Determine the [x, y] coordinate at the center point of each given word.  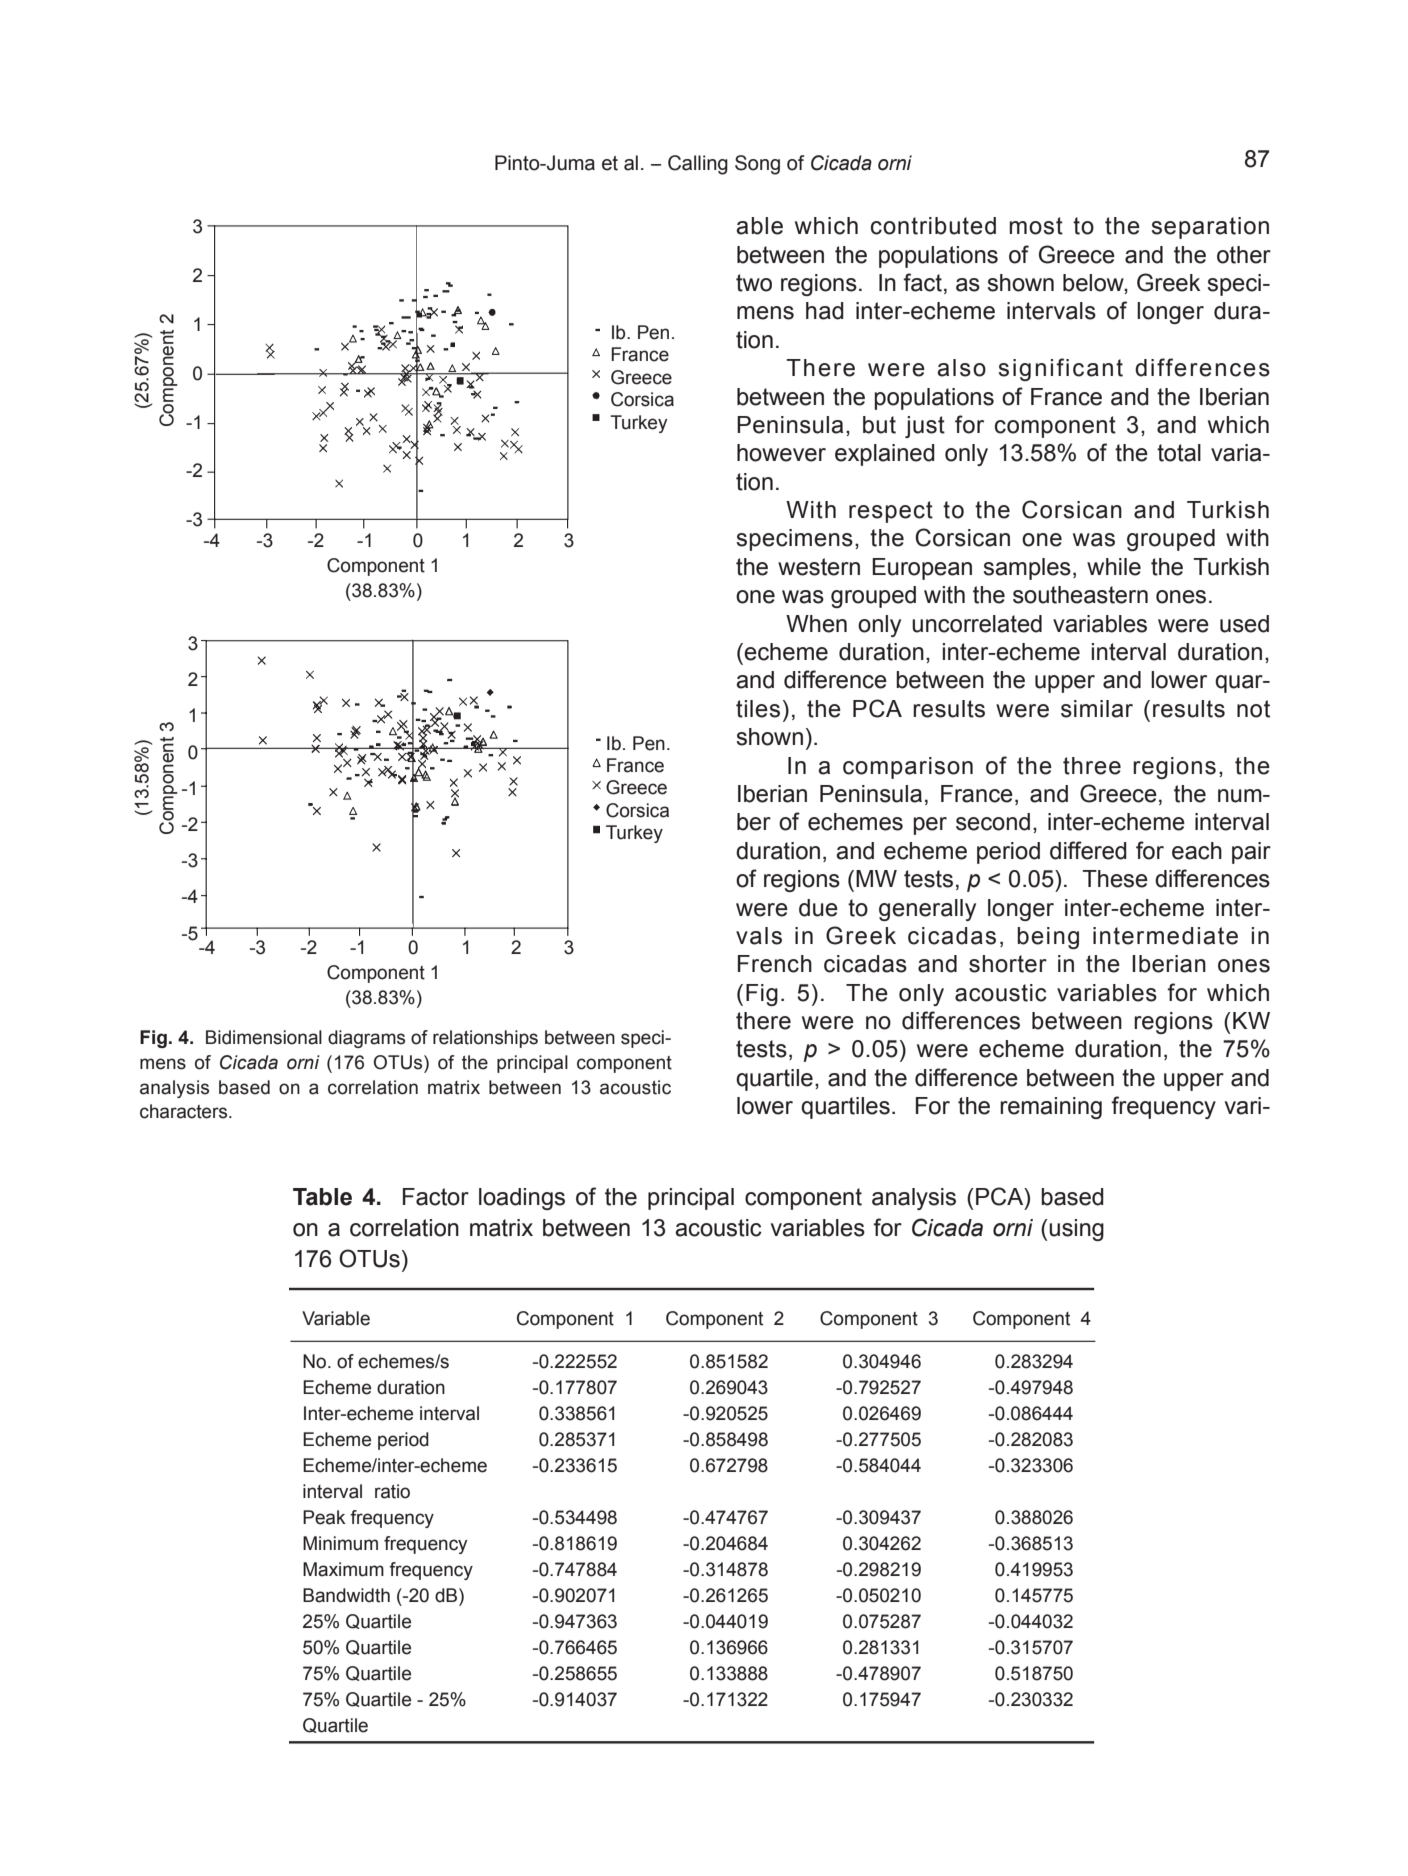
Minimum [340, 1543]
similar [1097, 709]
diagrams [366, 1039]
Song [757, 165]
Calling [698, 165]
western [819, 567]
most [1036, 226]
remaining [1051, 1108]
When [816, 624]
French [775, 964]
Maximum [343, 1569]
